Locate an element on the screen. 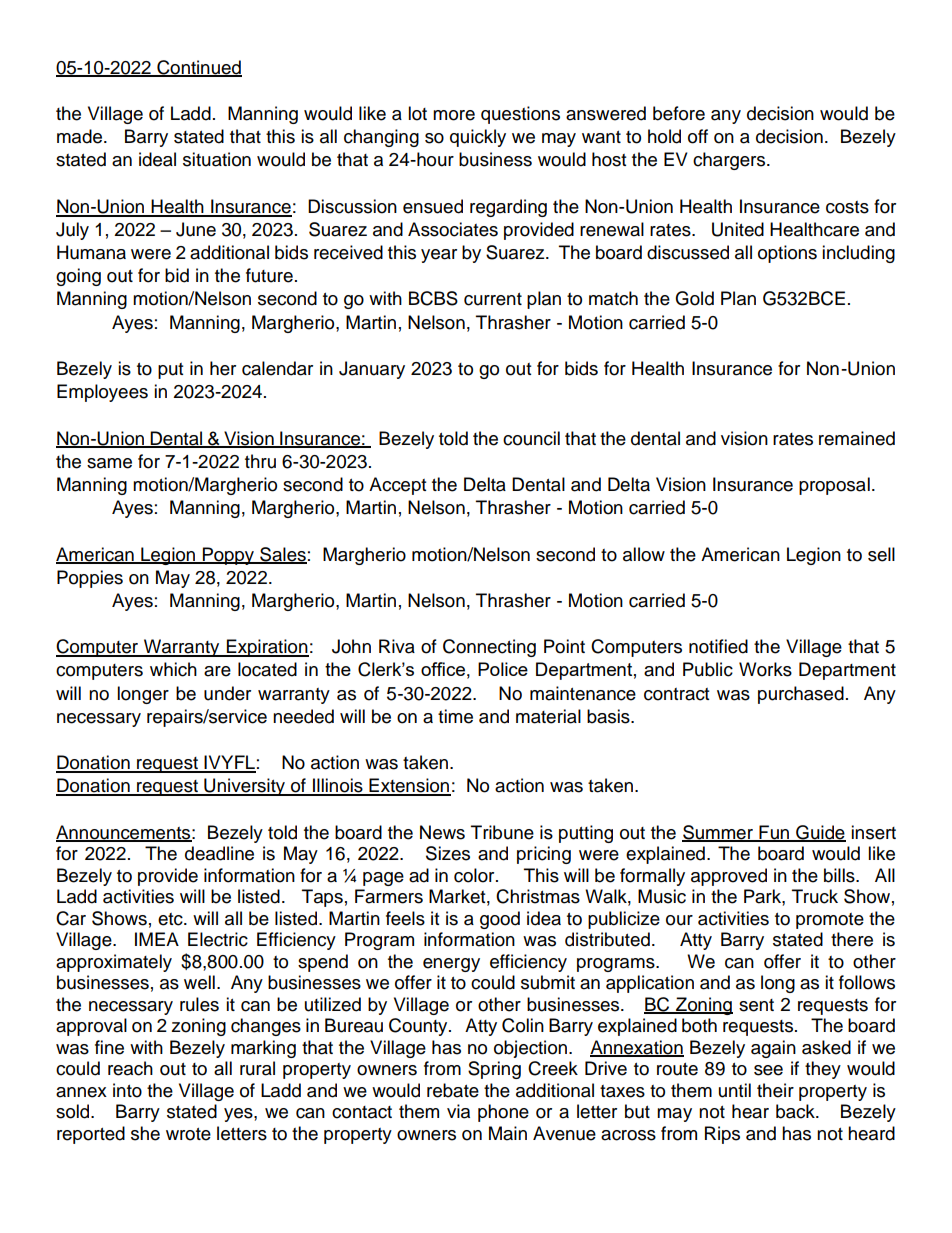 The height and width of the screenshot is (1233, 952). via is located at coordinates (458, 1111).
